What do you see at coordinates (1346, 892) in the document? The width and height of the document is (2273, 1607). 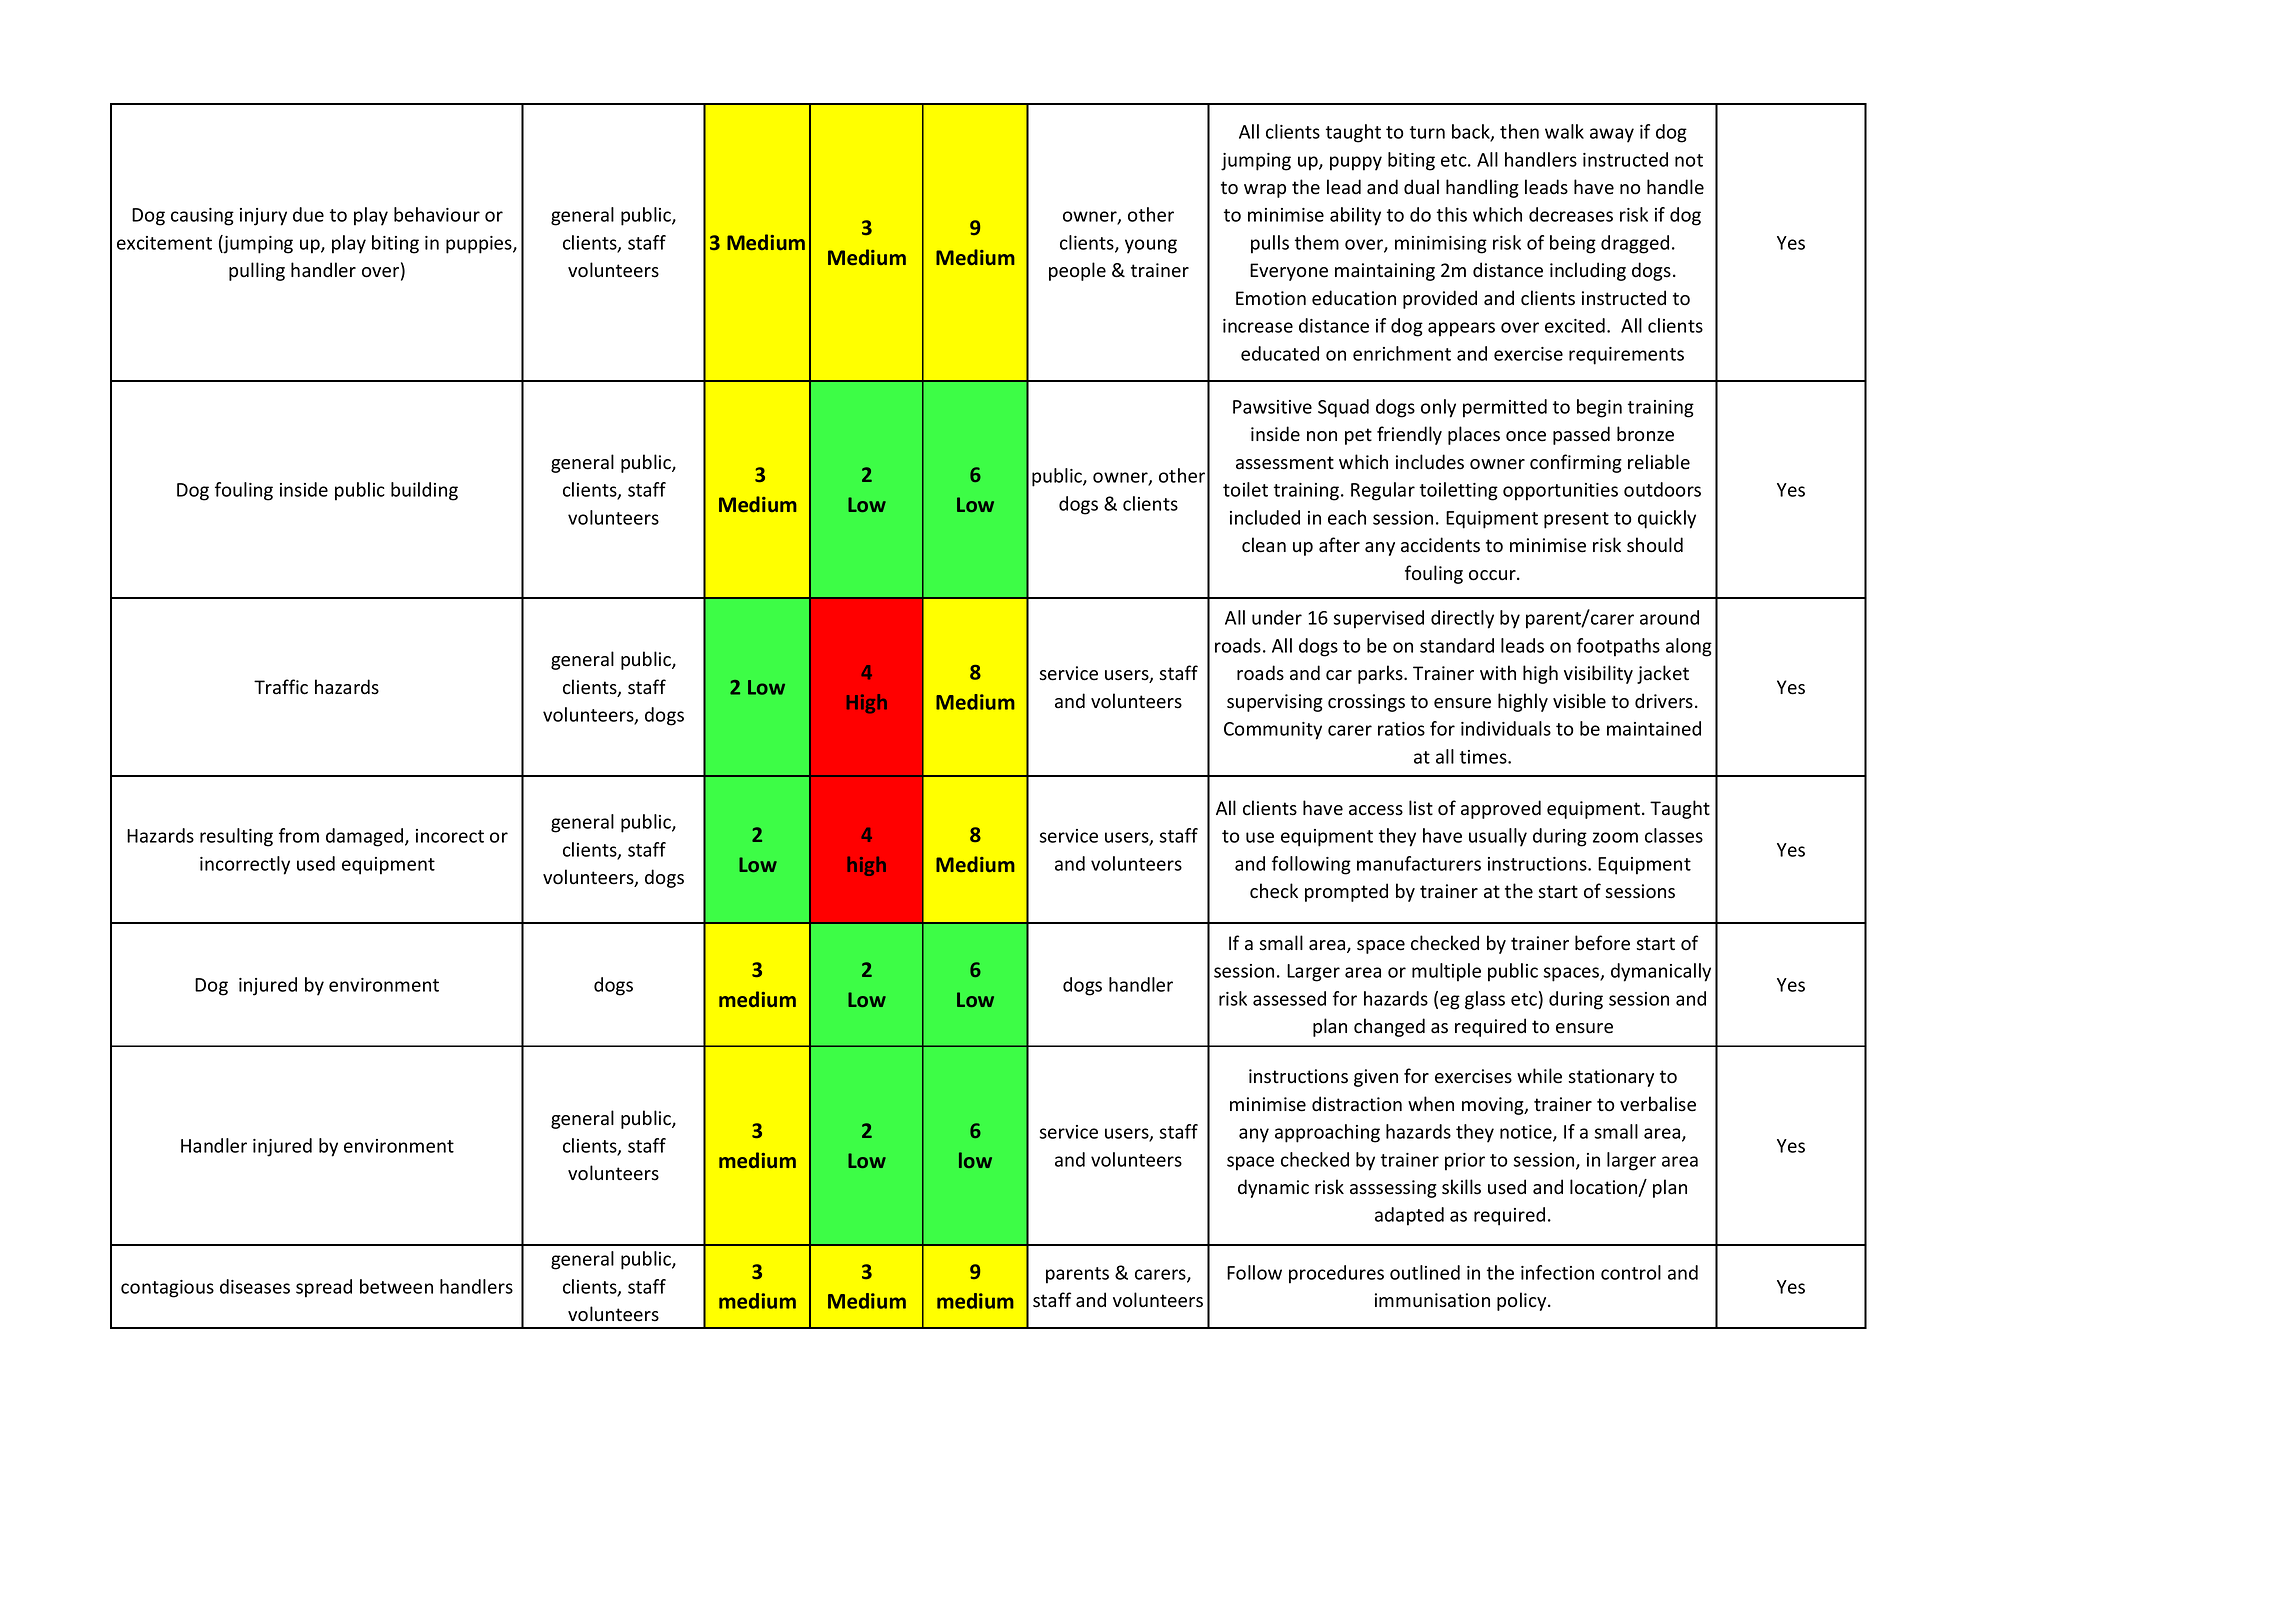 I see `prompted` at bounding box center [1346, 892].
